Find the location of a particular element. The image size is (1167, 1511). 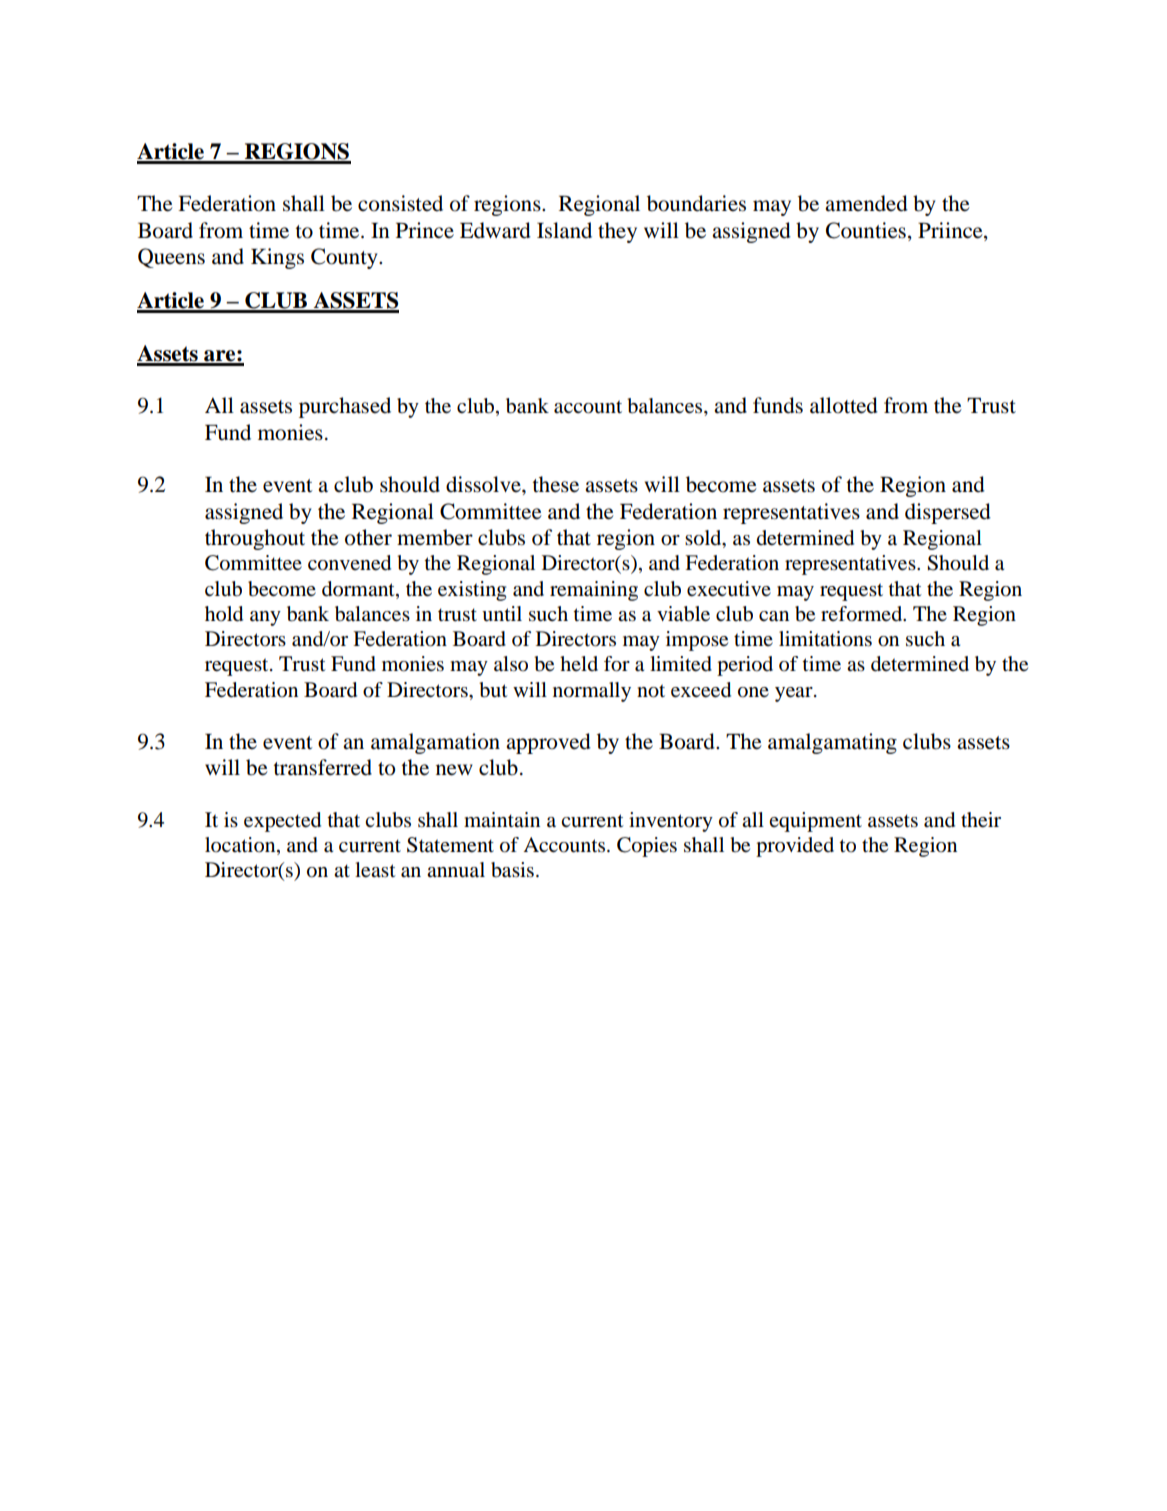

Copies is located at coordinates (647, 847).
